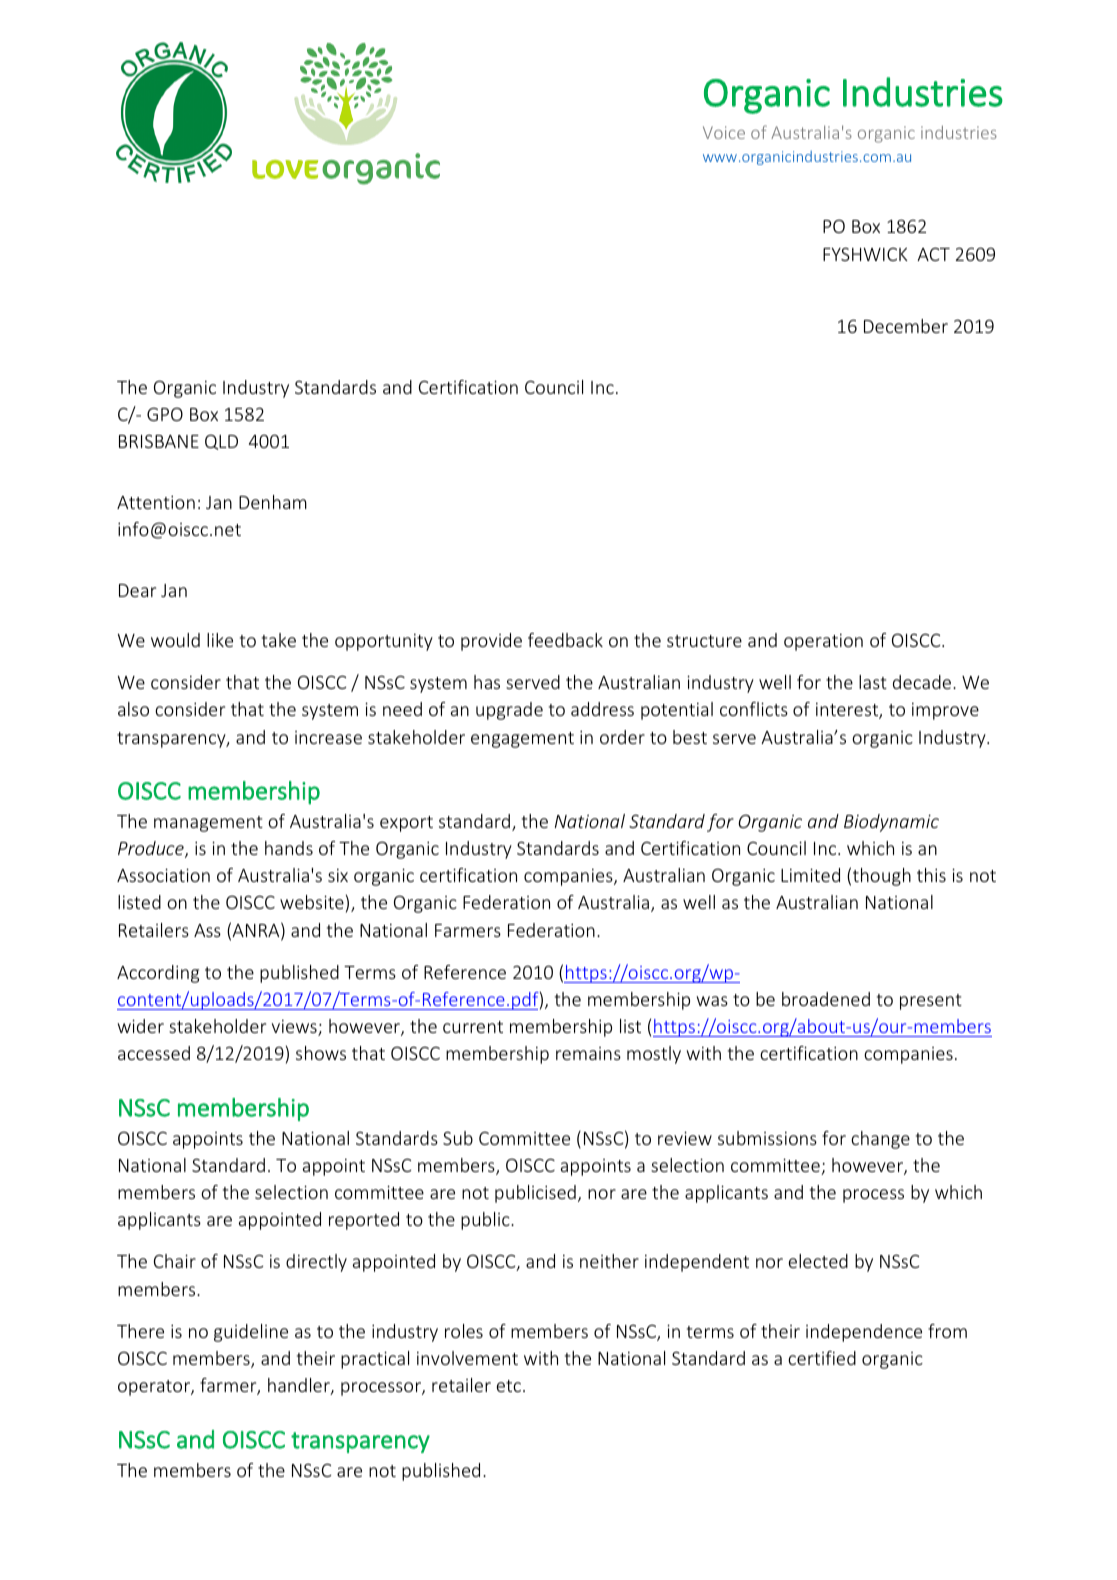 The width and height of the document is (1117, 1580). I want to click on QLD, so click(221, 442).
